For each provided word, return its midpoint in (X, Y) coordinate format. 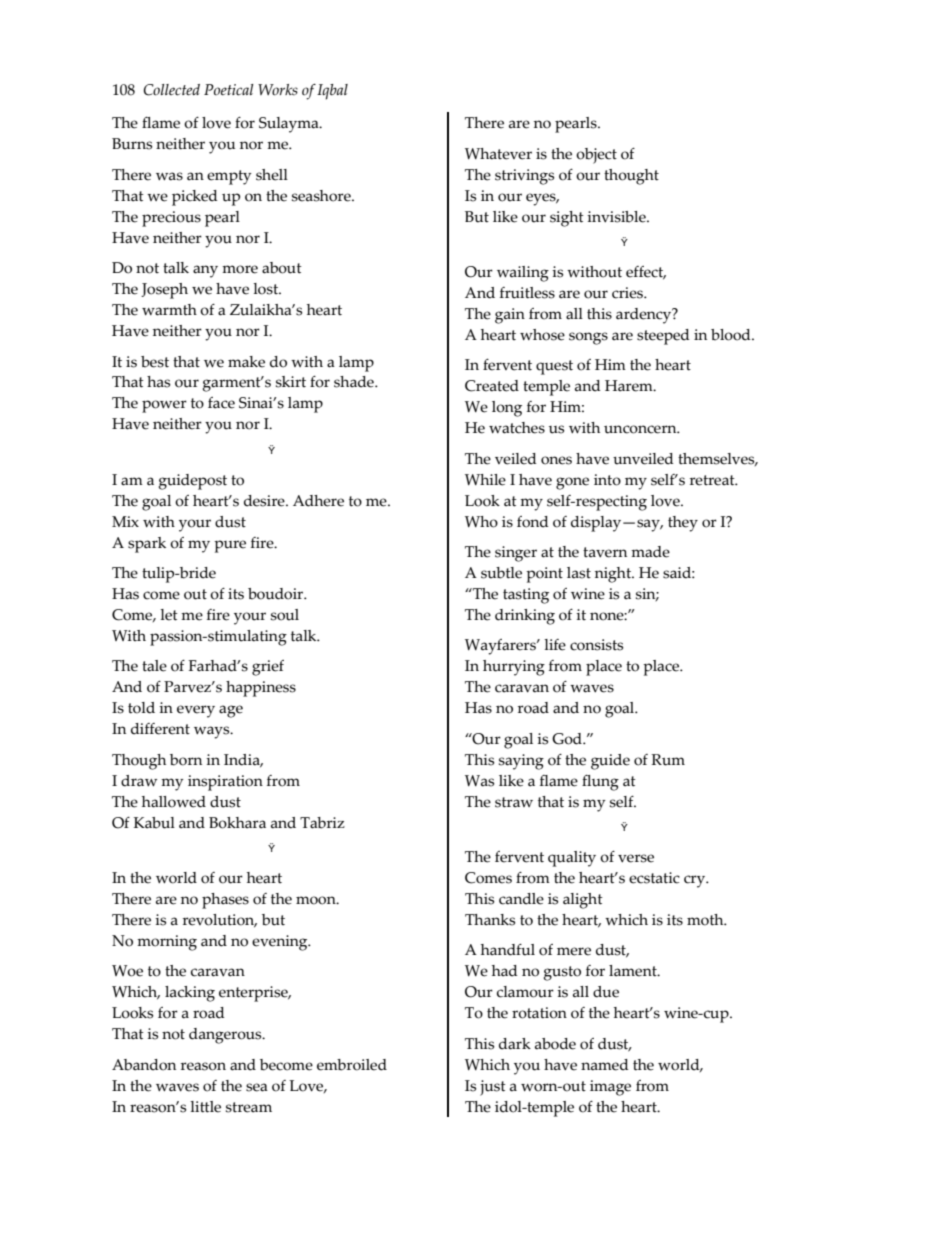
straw (514, 802)
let (169, 615)
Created (492, 386)
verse (636, 858)
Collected (171, 90)
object (596, 156)
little (205, 1107)
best (155, 362)
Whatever (498, 154)
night (614, 575)
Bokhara (237, 823)
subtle (501, 573)
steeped (663, 337)
